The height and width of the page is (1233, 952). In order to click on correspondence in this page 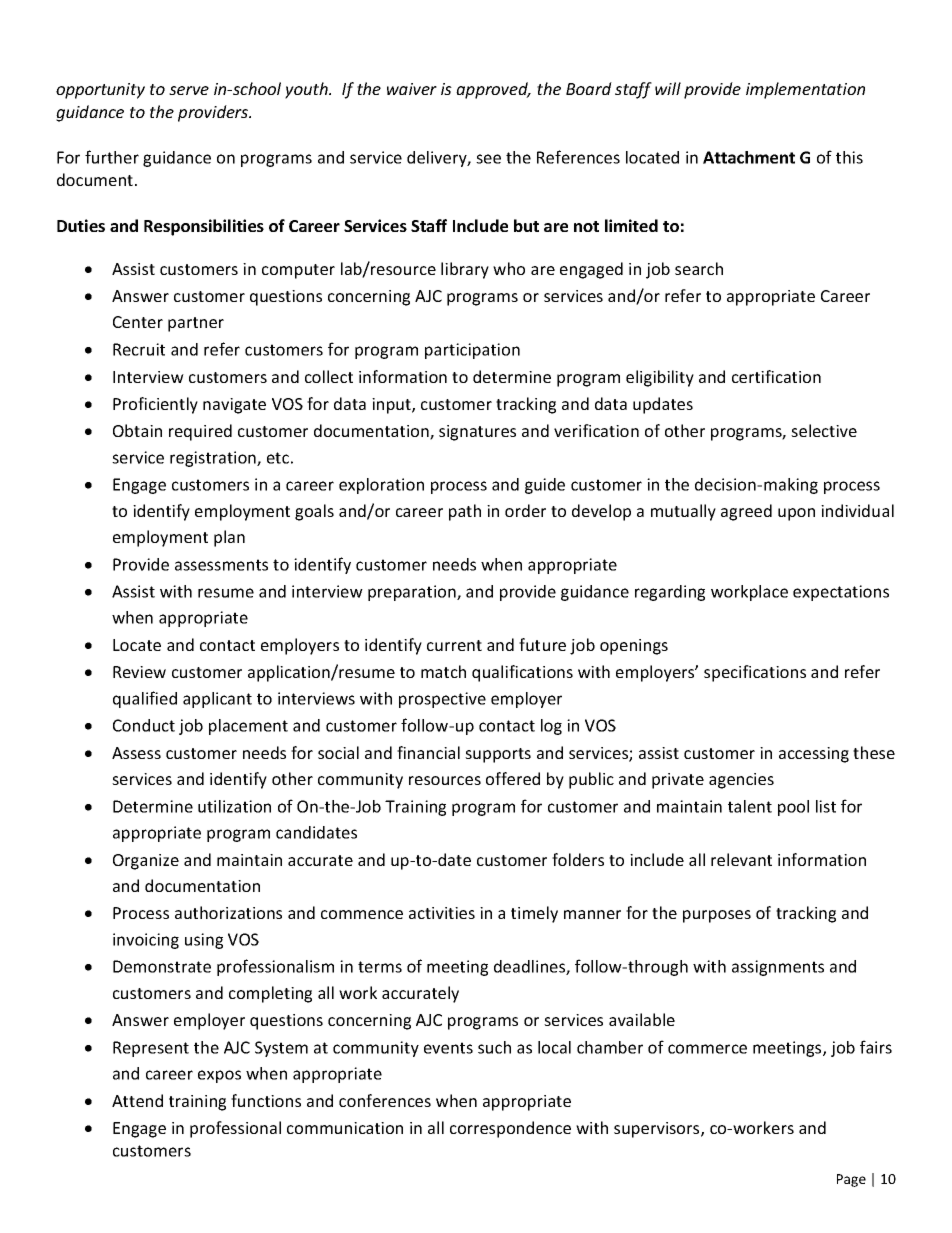, I will do `click(510, 1129)`.
